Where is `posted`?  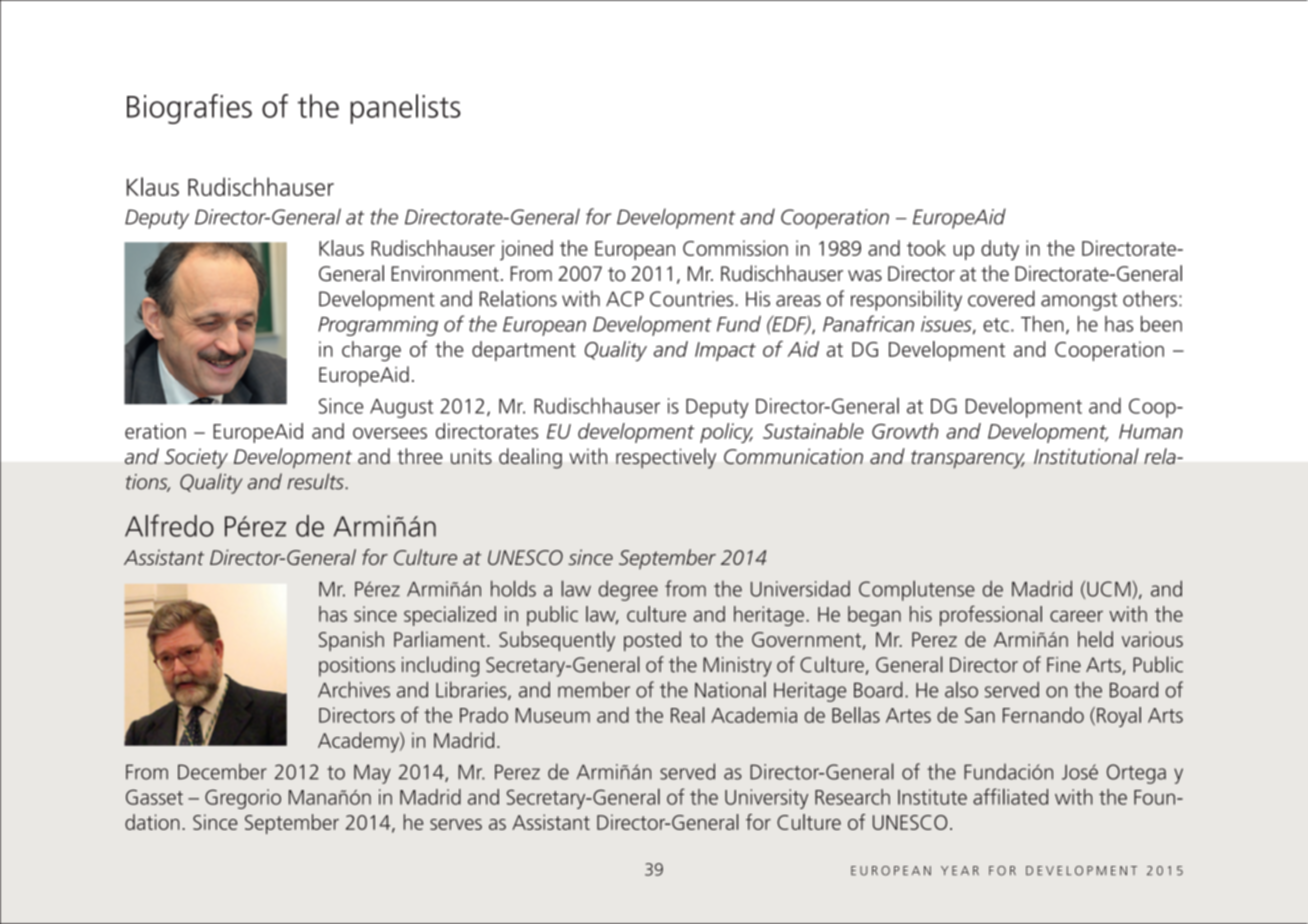
posted is located at coordinates (652, 641).
